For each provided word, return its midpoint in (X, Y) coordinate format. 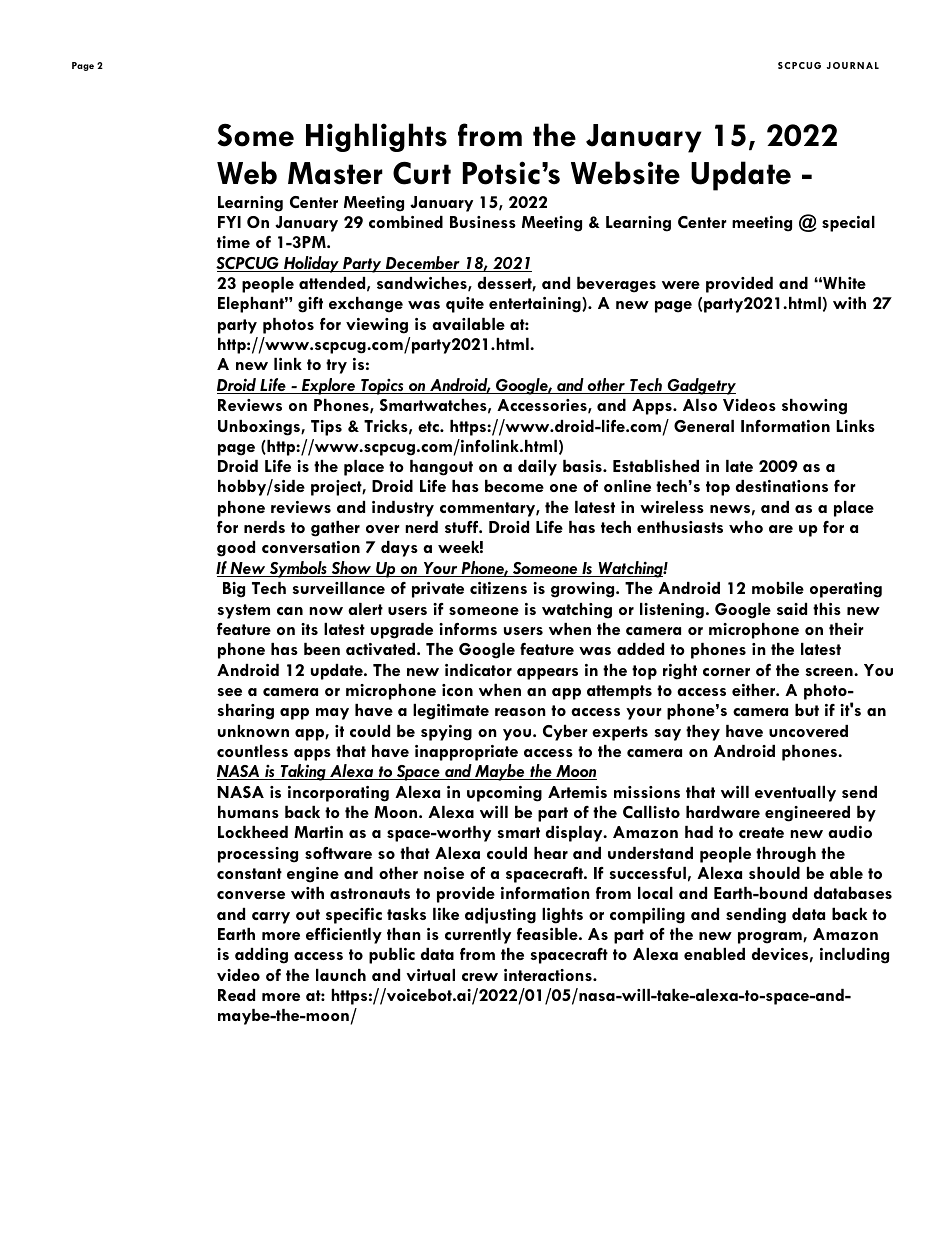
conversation (311, 547)
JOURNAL (853, 65)
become (514, 485)
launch (341, 975)
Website (625, 173)
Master (335, 173)
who (746, 527)
